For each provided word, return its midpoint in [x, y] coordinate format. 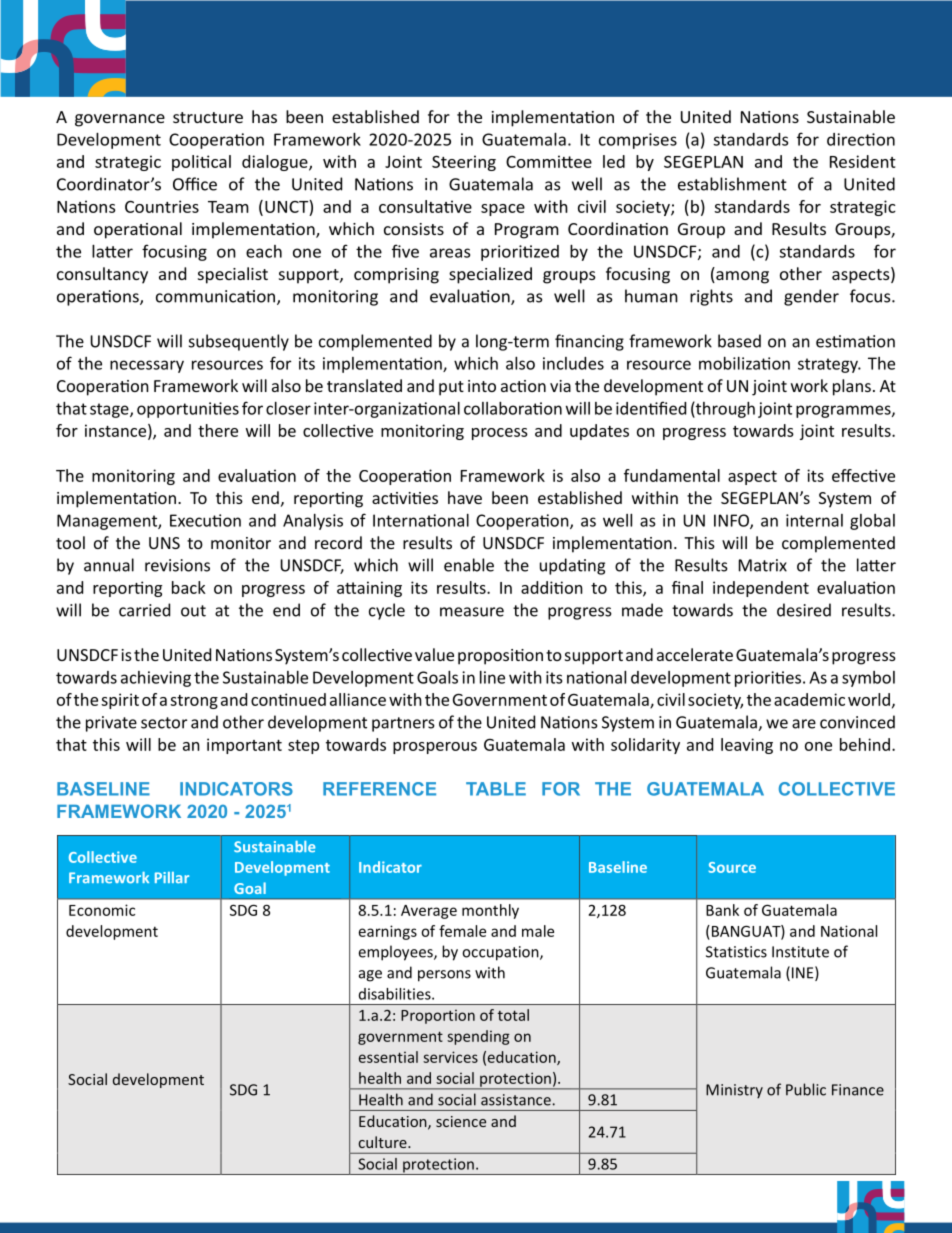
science [461, 1121]
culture [384, 1142]
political [201, 163]
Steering [464, 163]
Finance [858, 1090]
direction [861, 139]
